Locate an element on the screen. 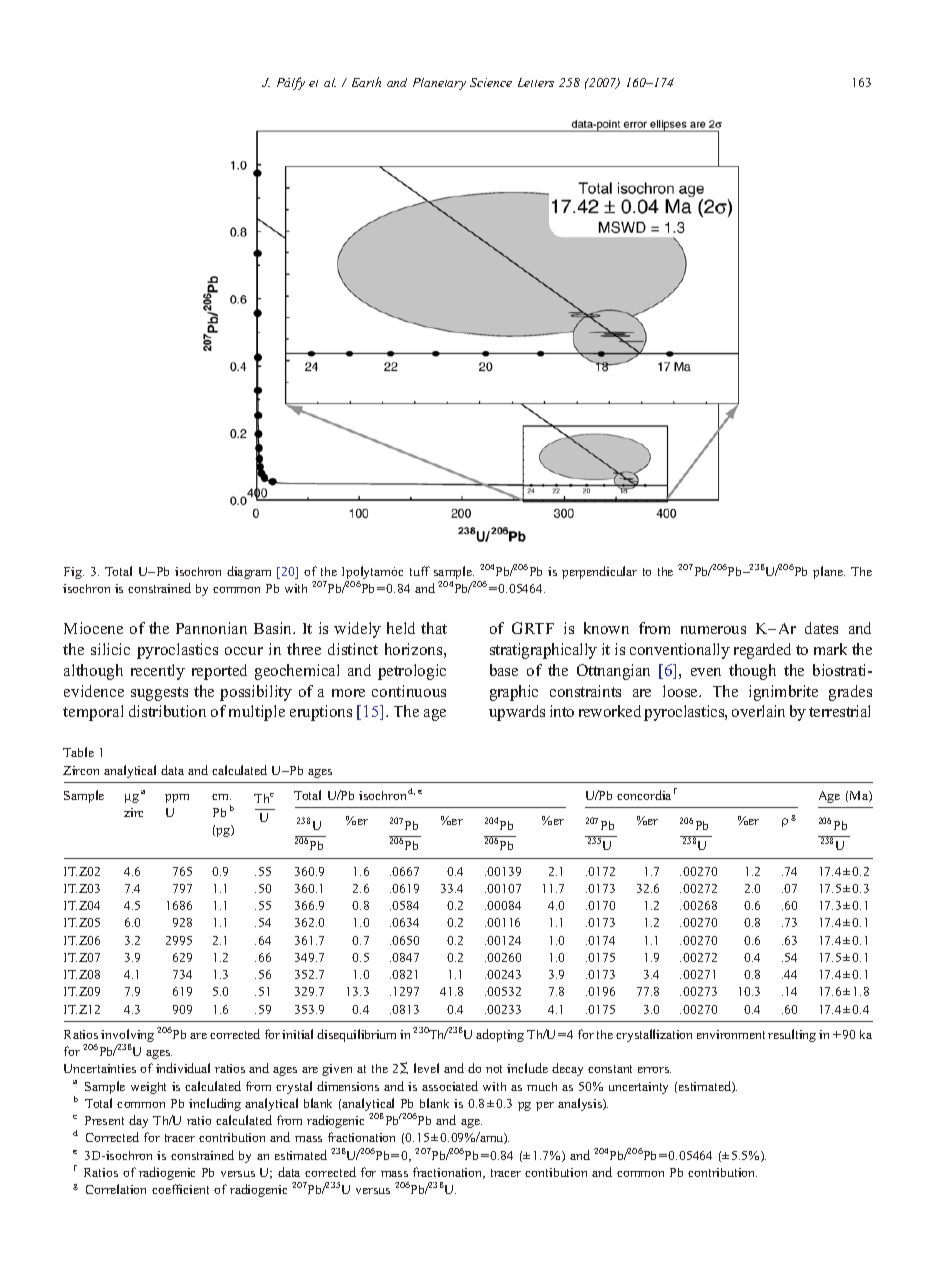 This screenshot has width=944, height=1288. coefficient is located at coordinates (180, 1189).
